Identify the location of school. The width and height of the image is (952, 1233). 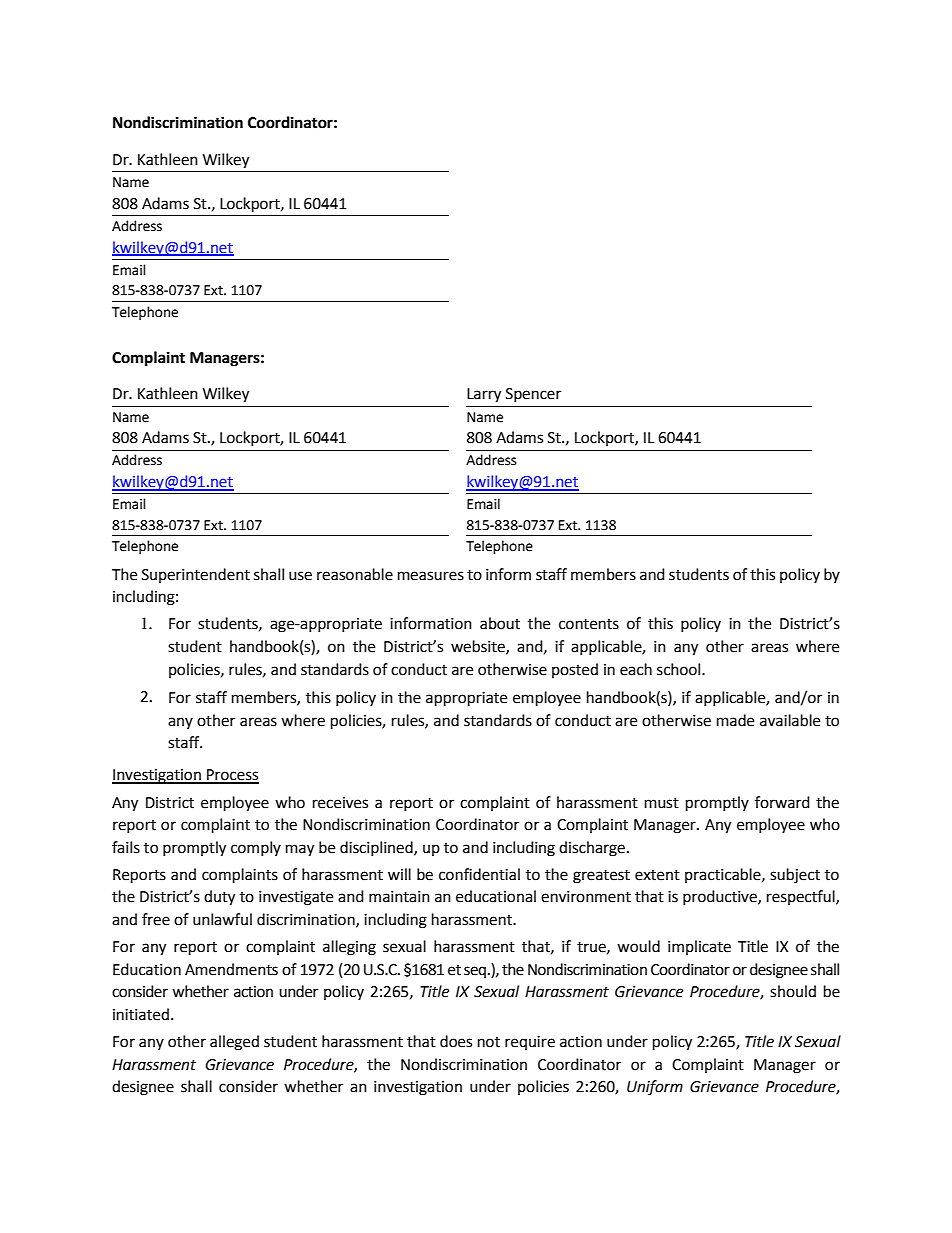
(680, 669).
